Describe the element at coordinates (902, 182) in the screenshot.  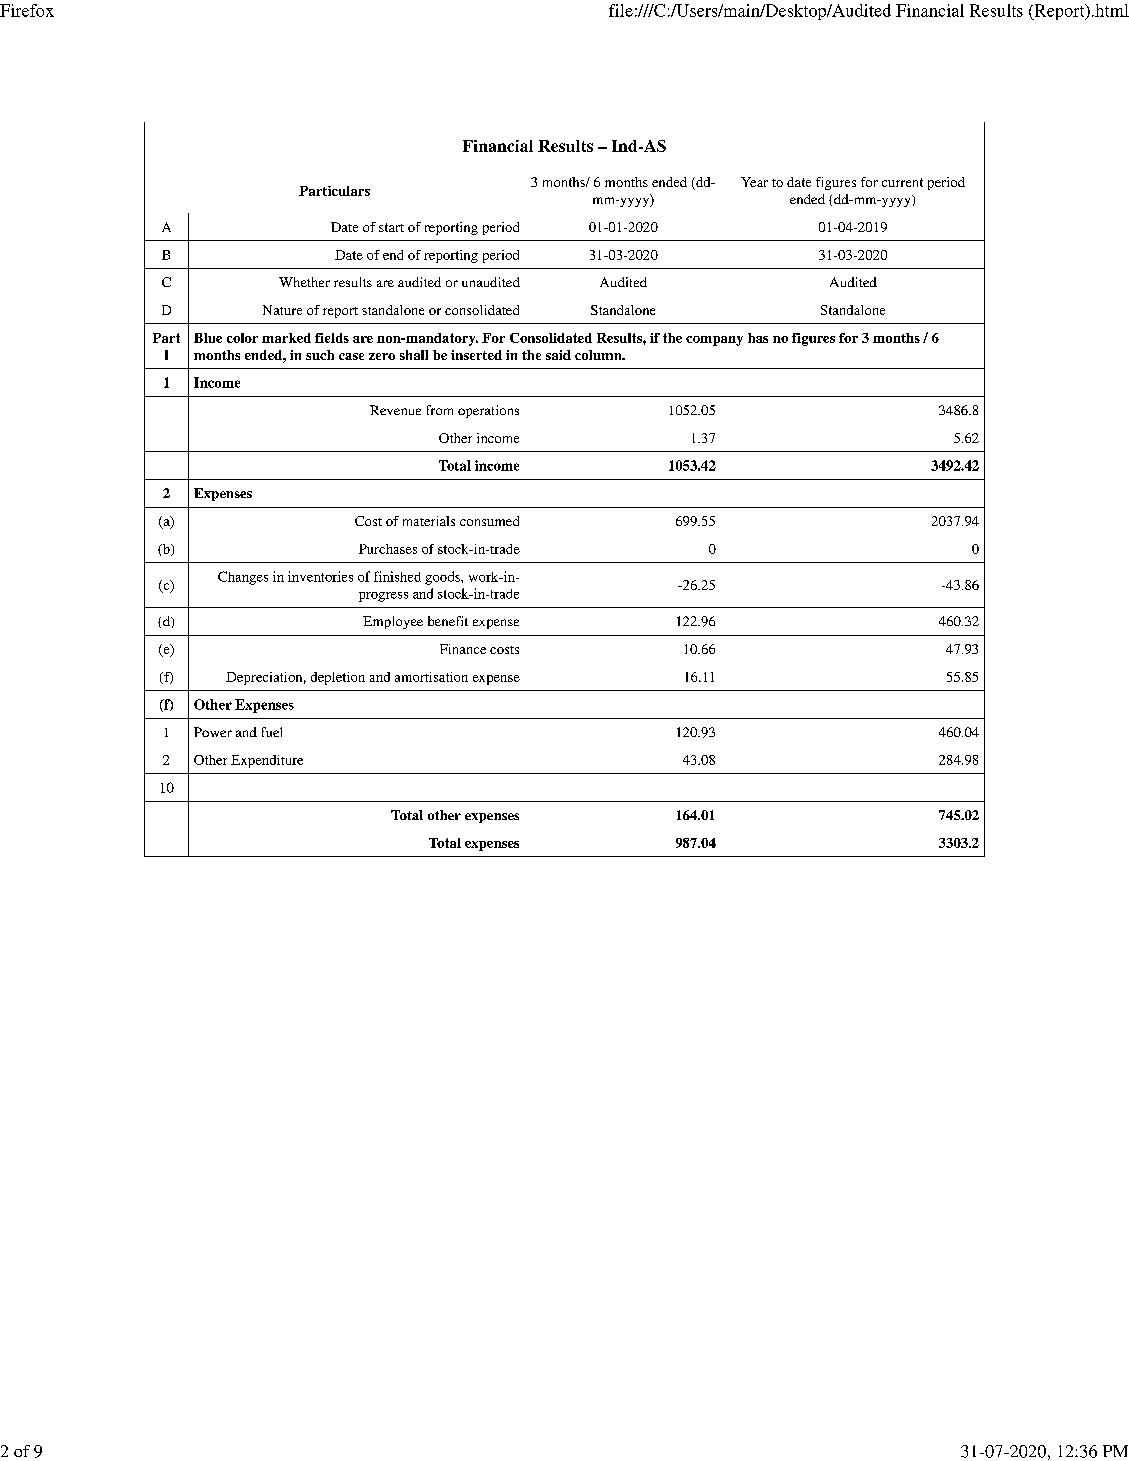
I see `current` at that location.
